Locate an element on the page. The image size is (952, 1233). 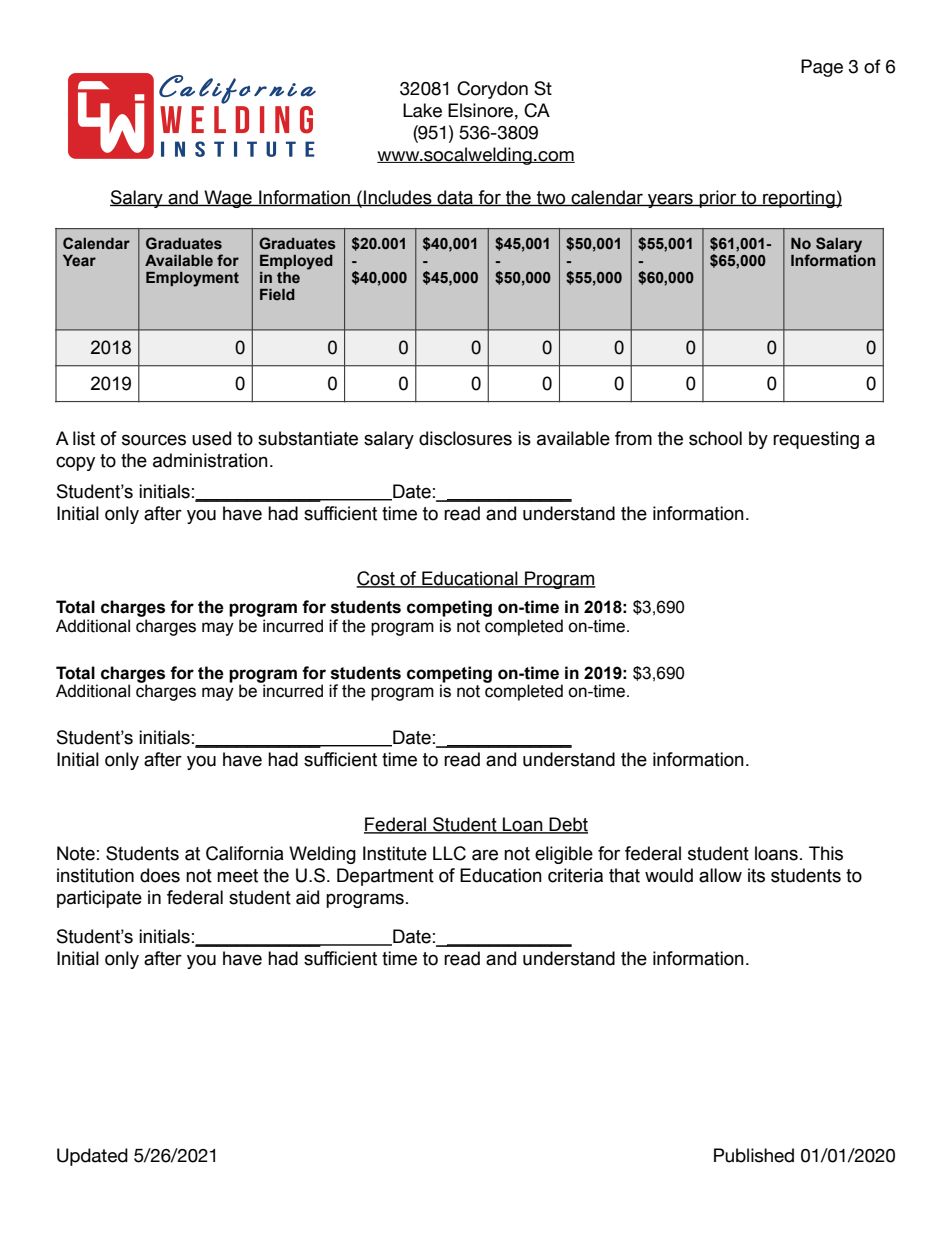
school is located at coordinates (715, 438).
